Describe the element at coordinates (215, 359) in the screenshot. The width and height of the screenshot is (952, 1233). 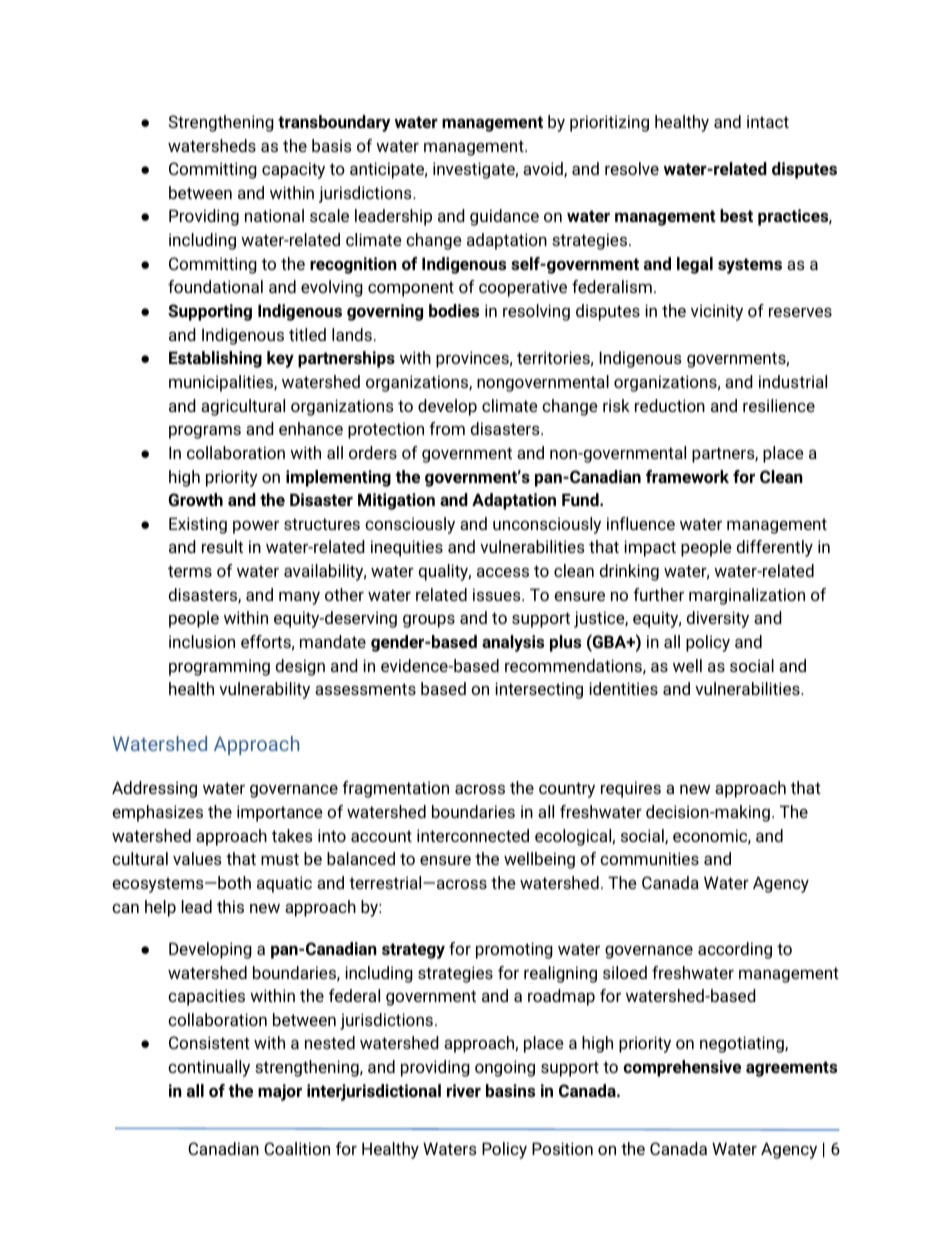
I see `Establishing` at that location.
